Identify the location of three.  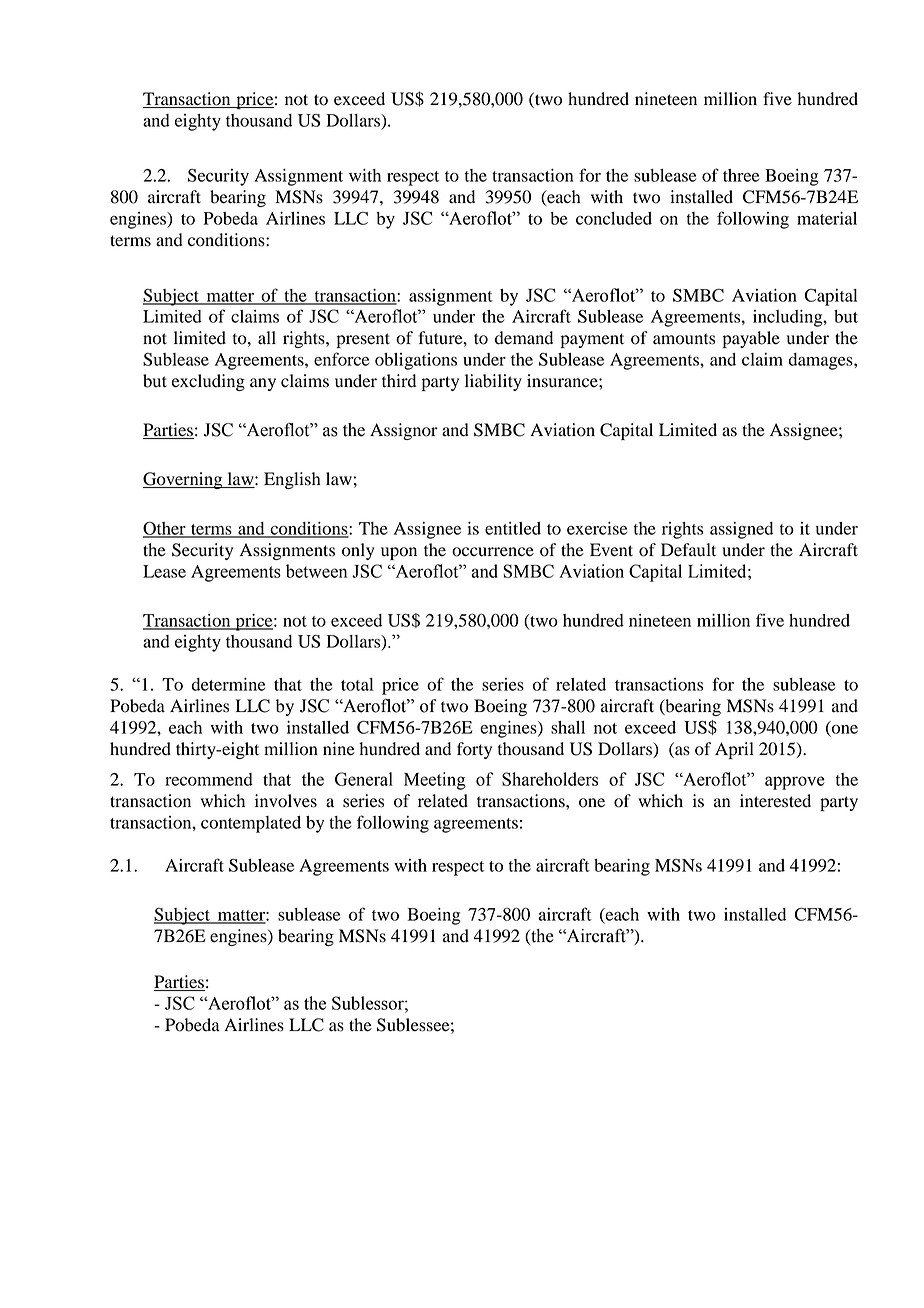
(741, 175).
